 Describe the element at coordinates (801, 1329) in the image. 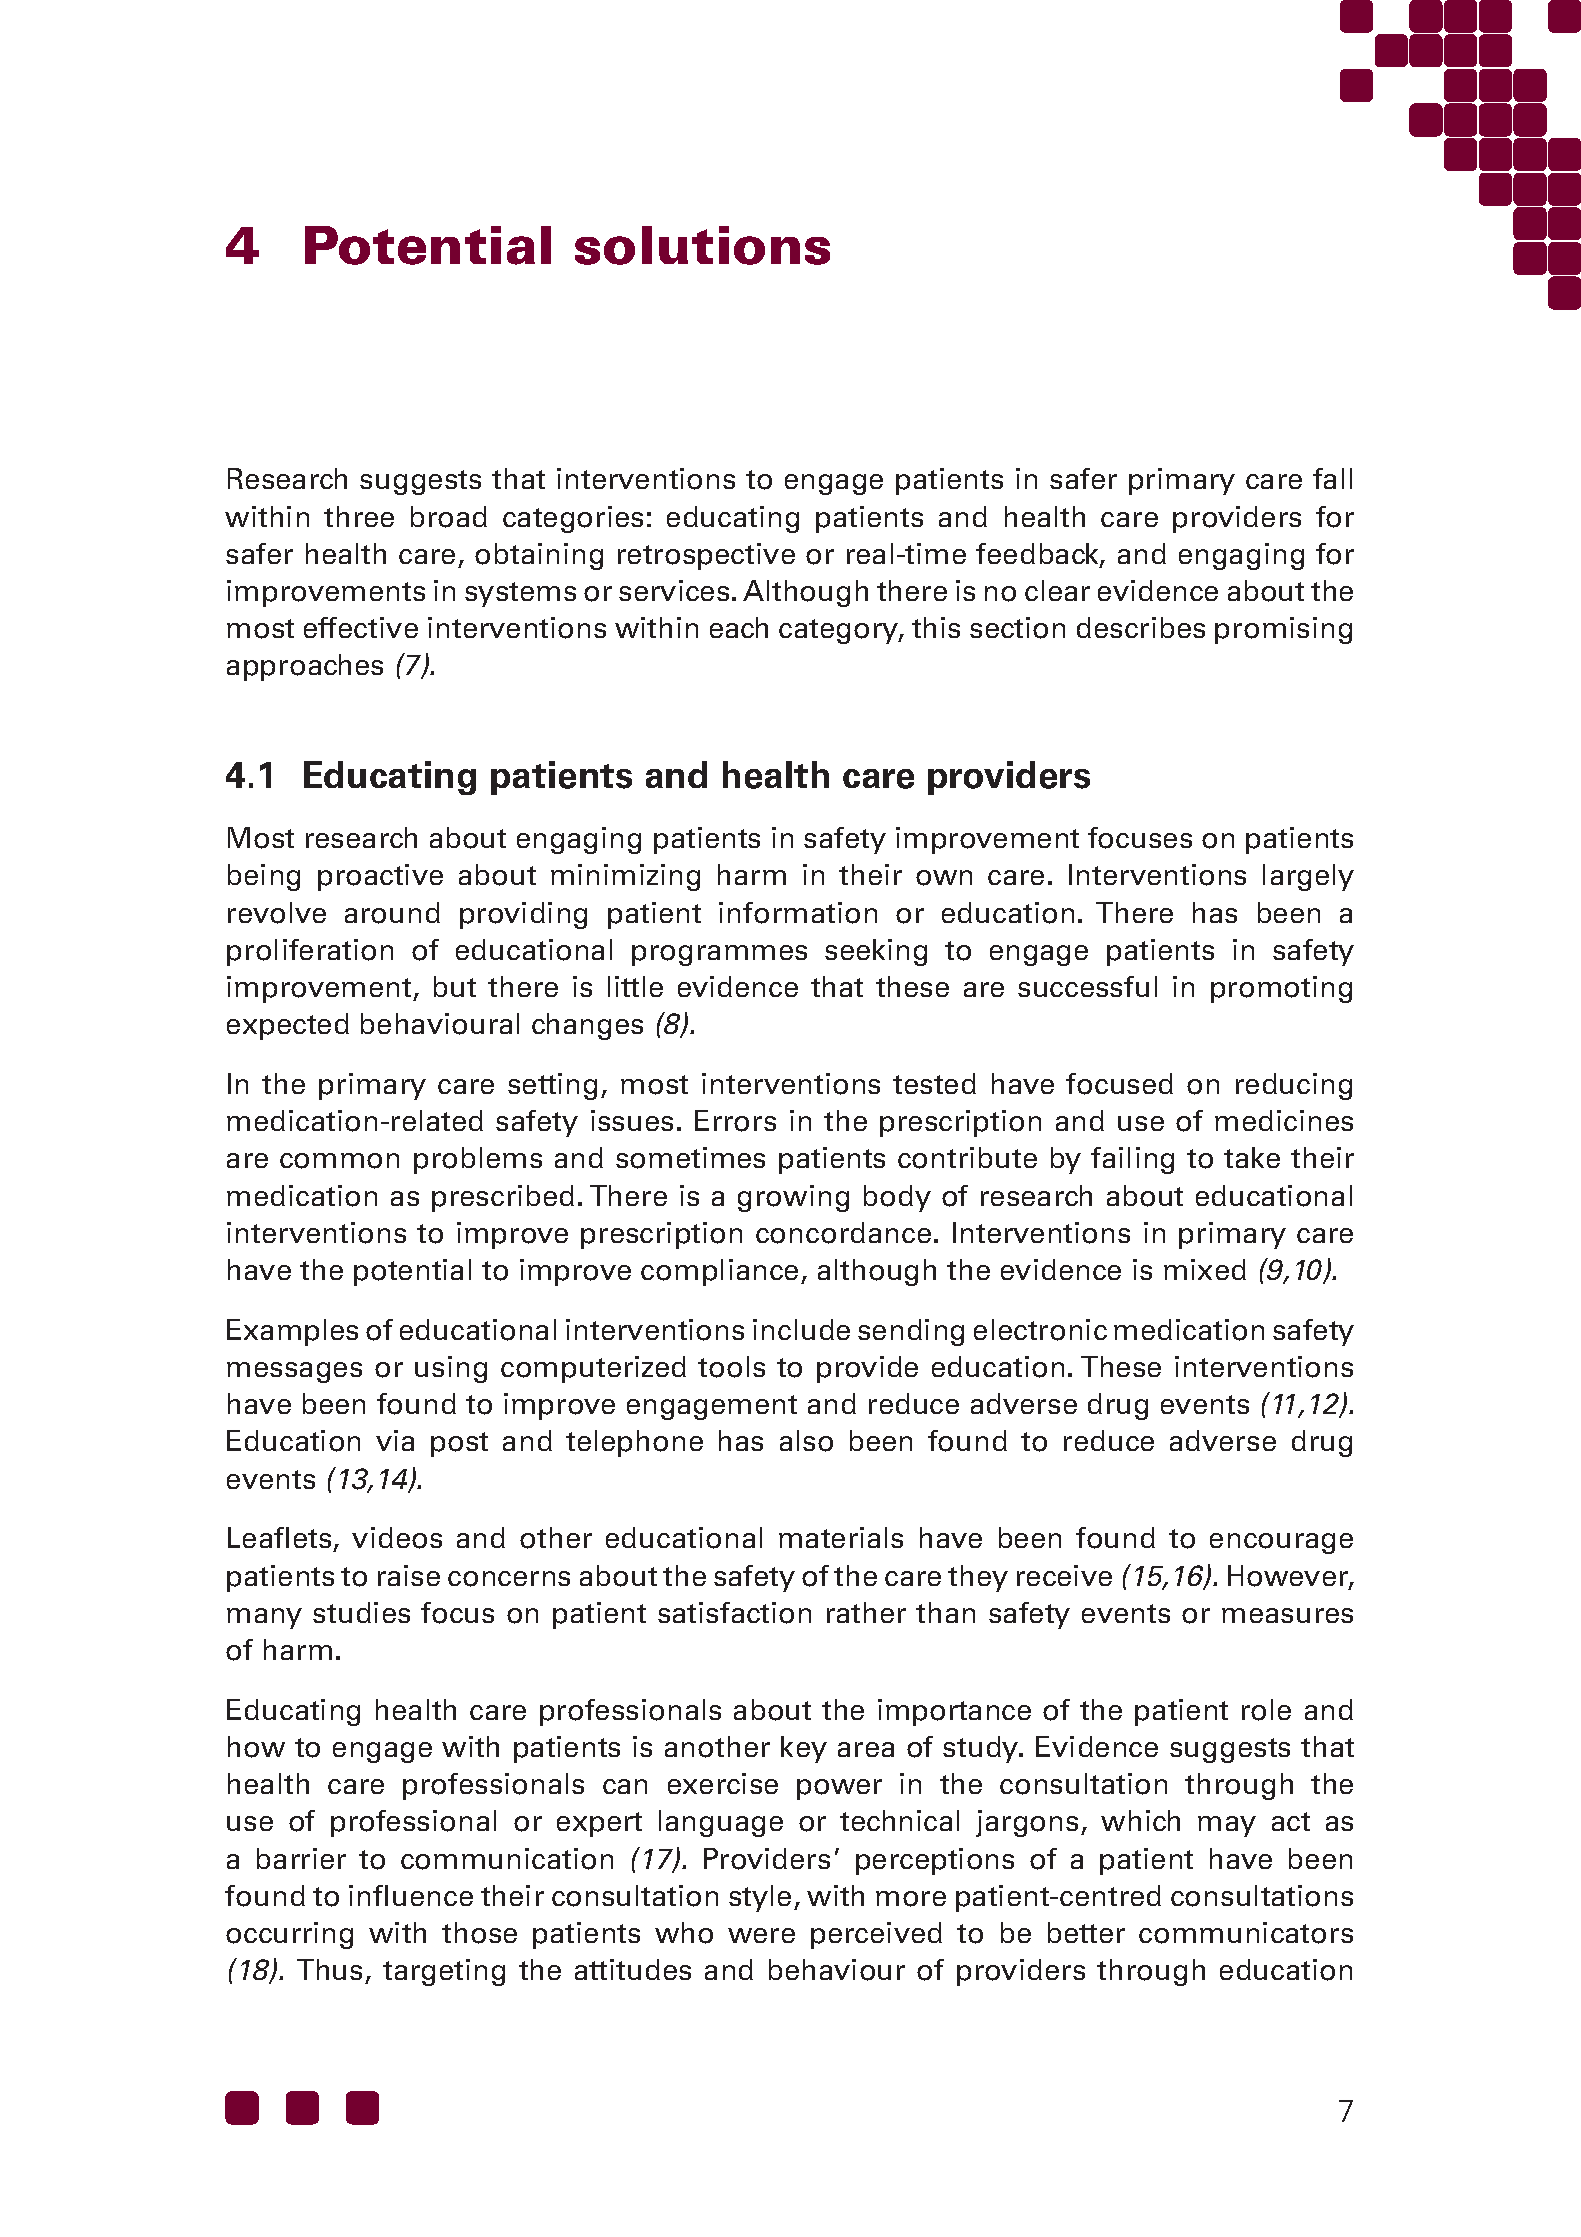

I see `include` at that location.
